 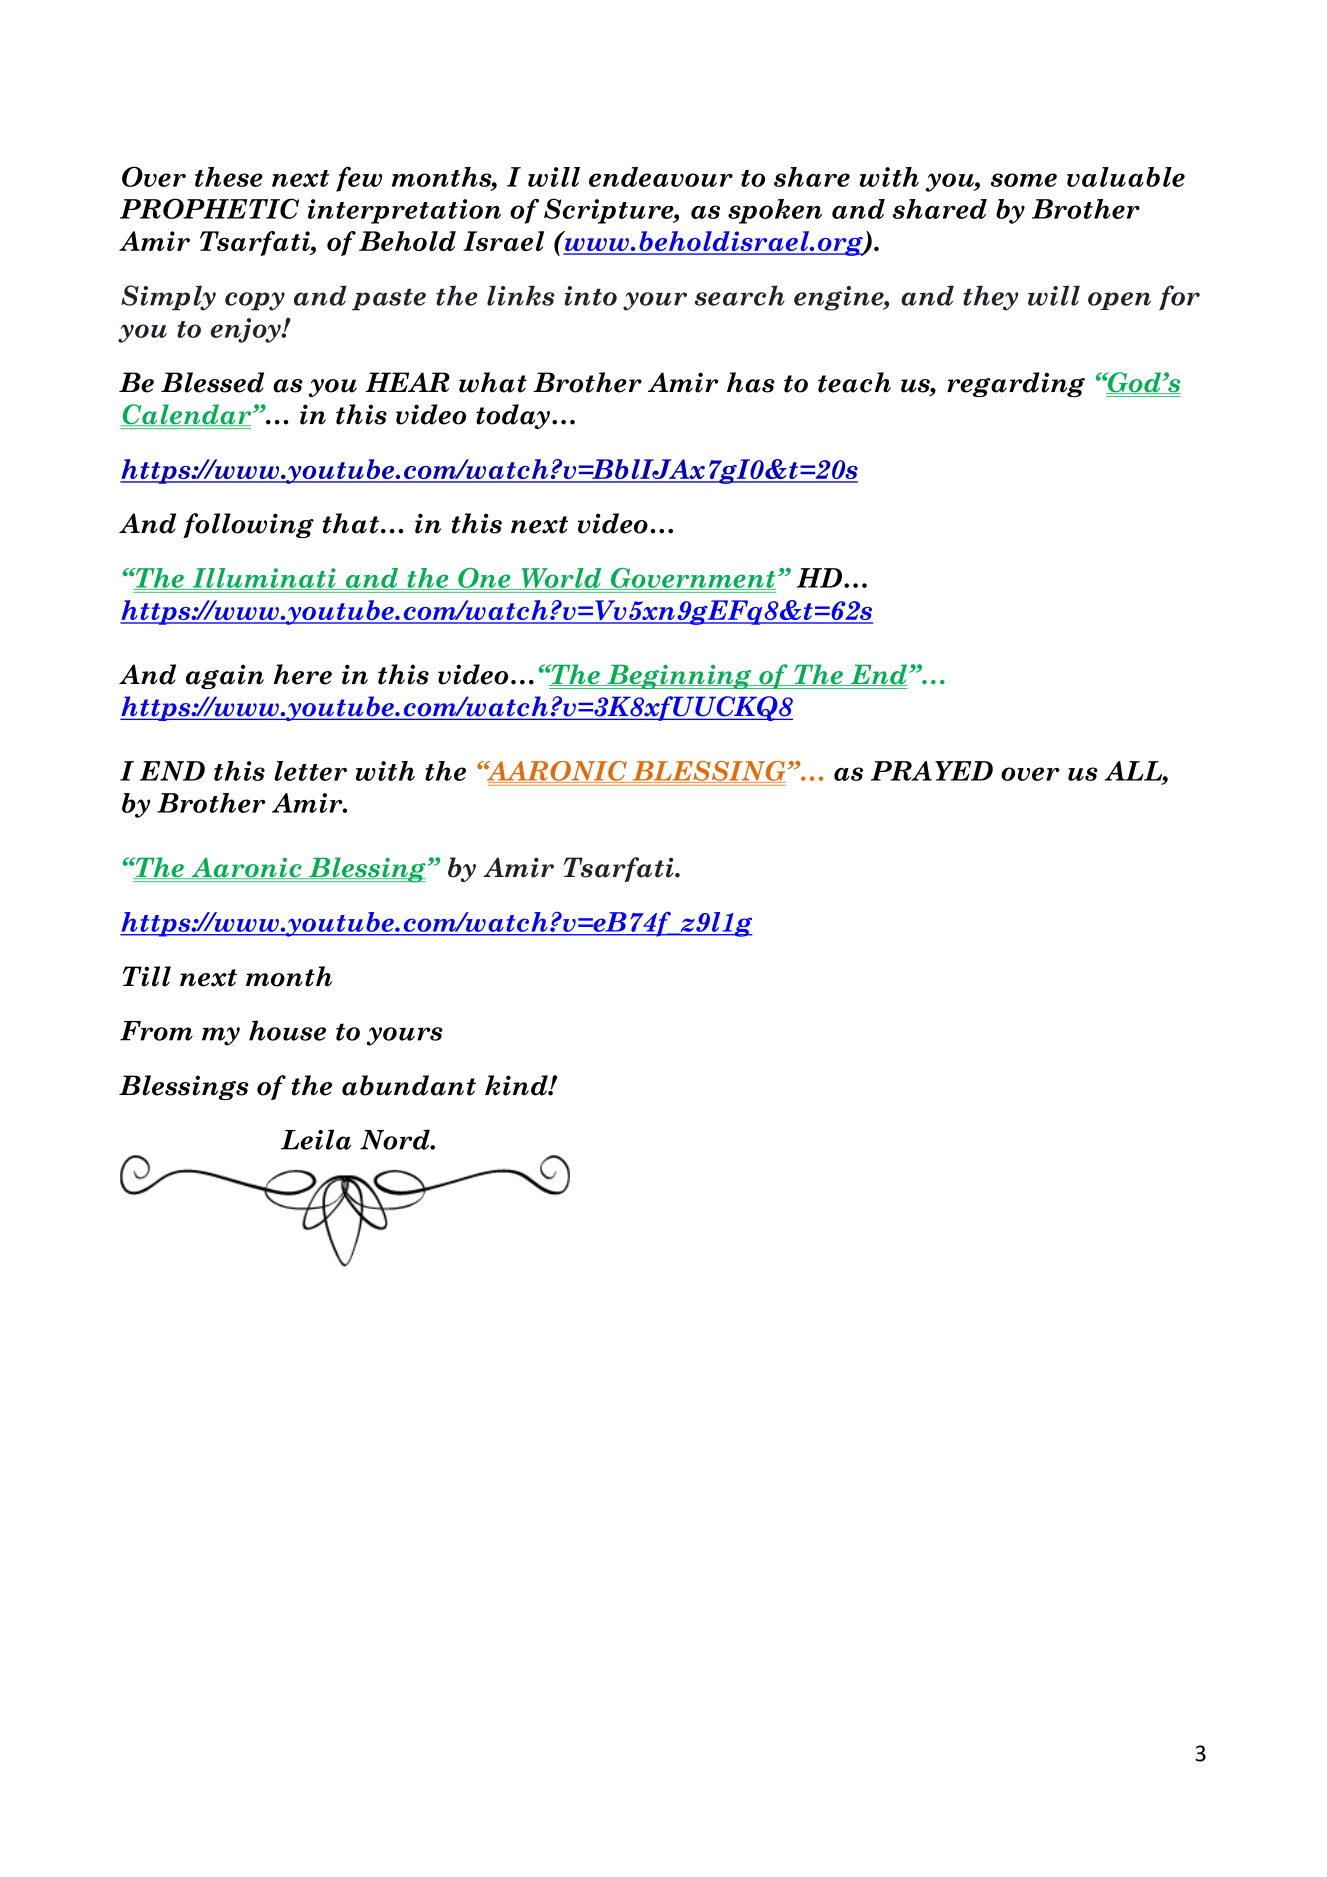 What do you see at coordinates (209, 208) in the page?
I see `PROPHETIC` at bounding box center [209, 208].
